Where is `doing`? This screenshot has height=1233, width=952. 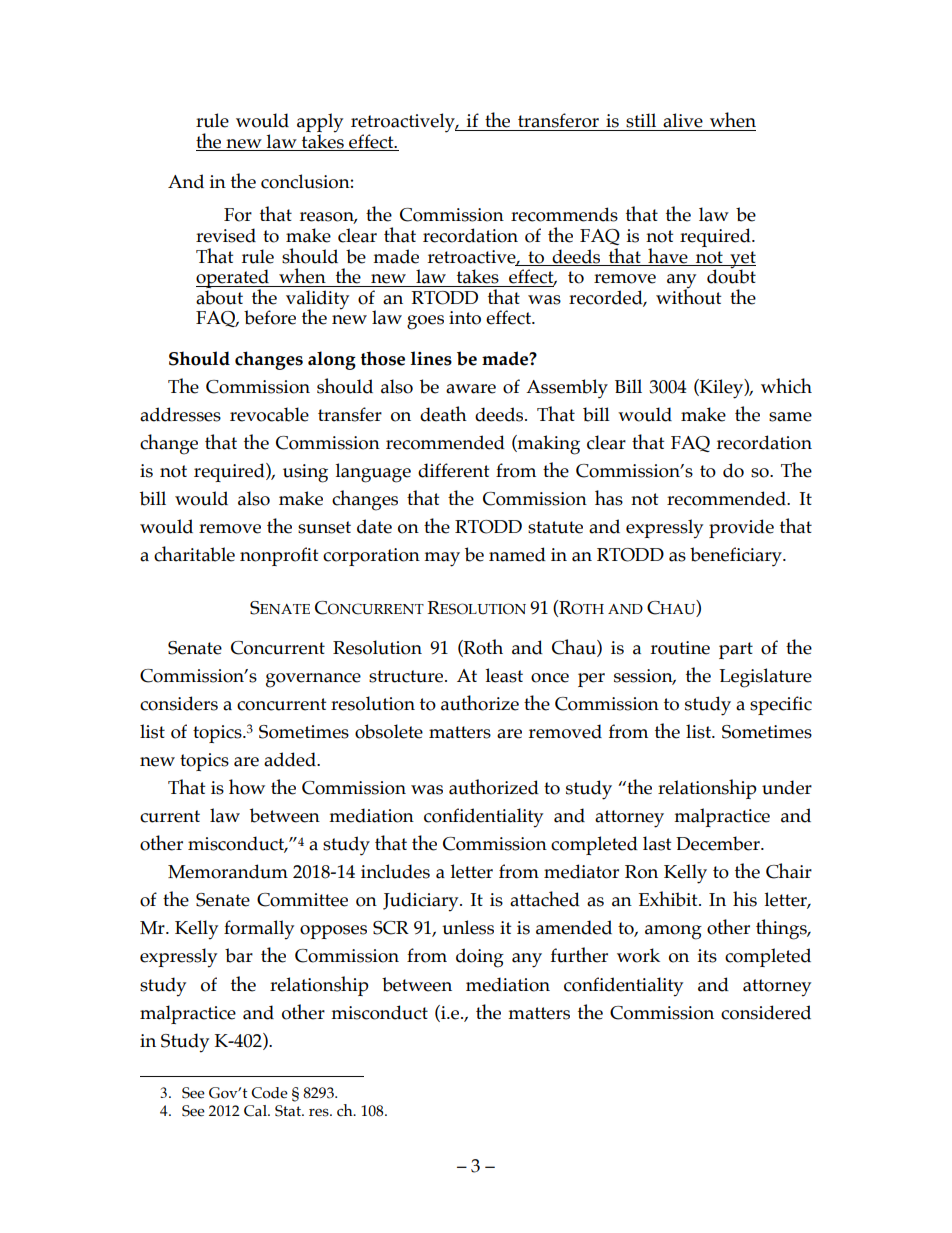
doing is located at coordinates (480, 958).
